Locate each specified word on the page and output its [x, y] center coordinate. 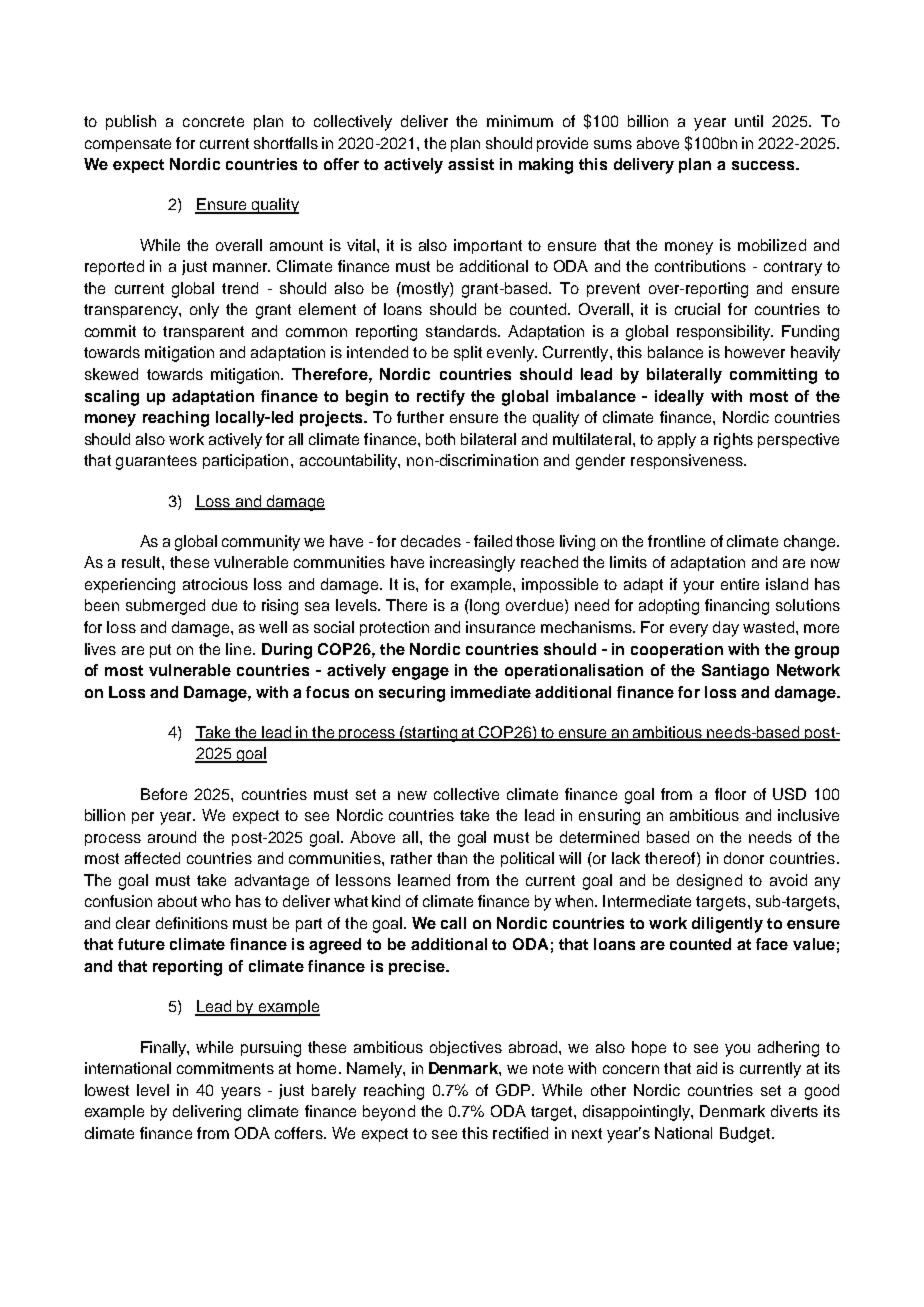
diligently [727, 925]
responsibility [725, 333]
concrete [213, 121]
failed [493, 541]
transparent [203, 333]
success [764, 165]
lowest [107, 1090]
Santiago [735, 672]
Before [164, 794]
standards [462, 331]
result [142, 562]
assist [471, 164]
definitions [192, 923]
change [811, 543]
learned [424, 880]
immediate [491, 692]
